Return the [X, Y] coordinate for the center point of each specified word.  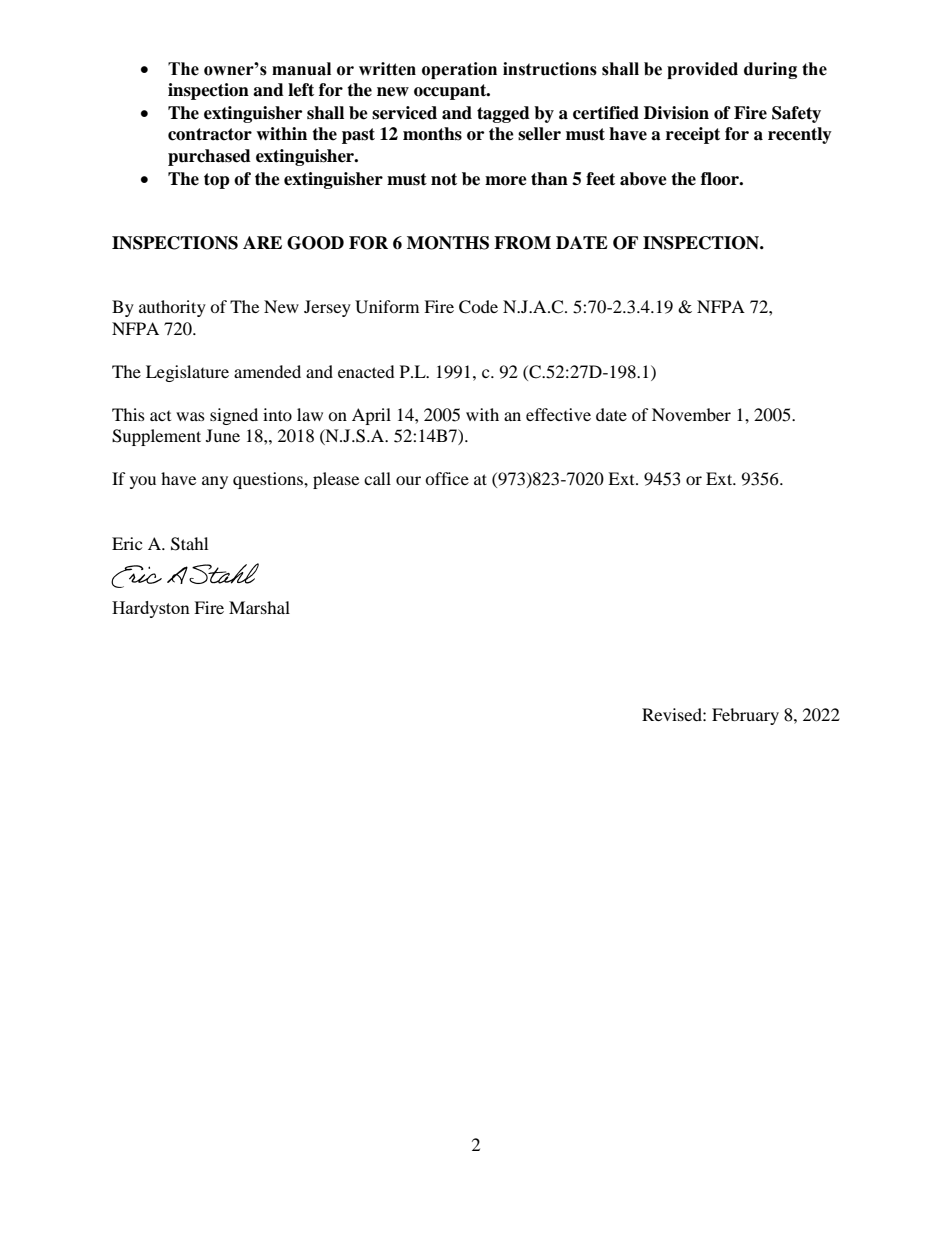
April [371, 416]
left [301, 90]
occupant [451, 92]
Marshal [259, 607]
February [745, 716]
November [691, 414]
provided [702, 70]
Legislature [187, 373]
